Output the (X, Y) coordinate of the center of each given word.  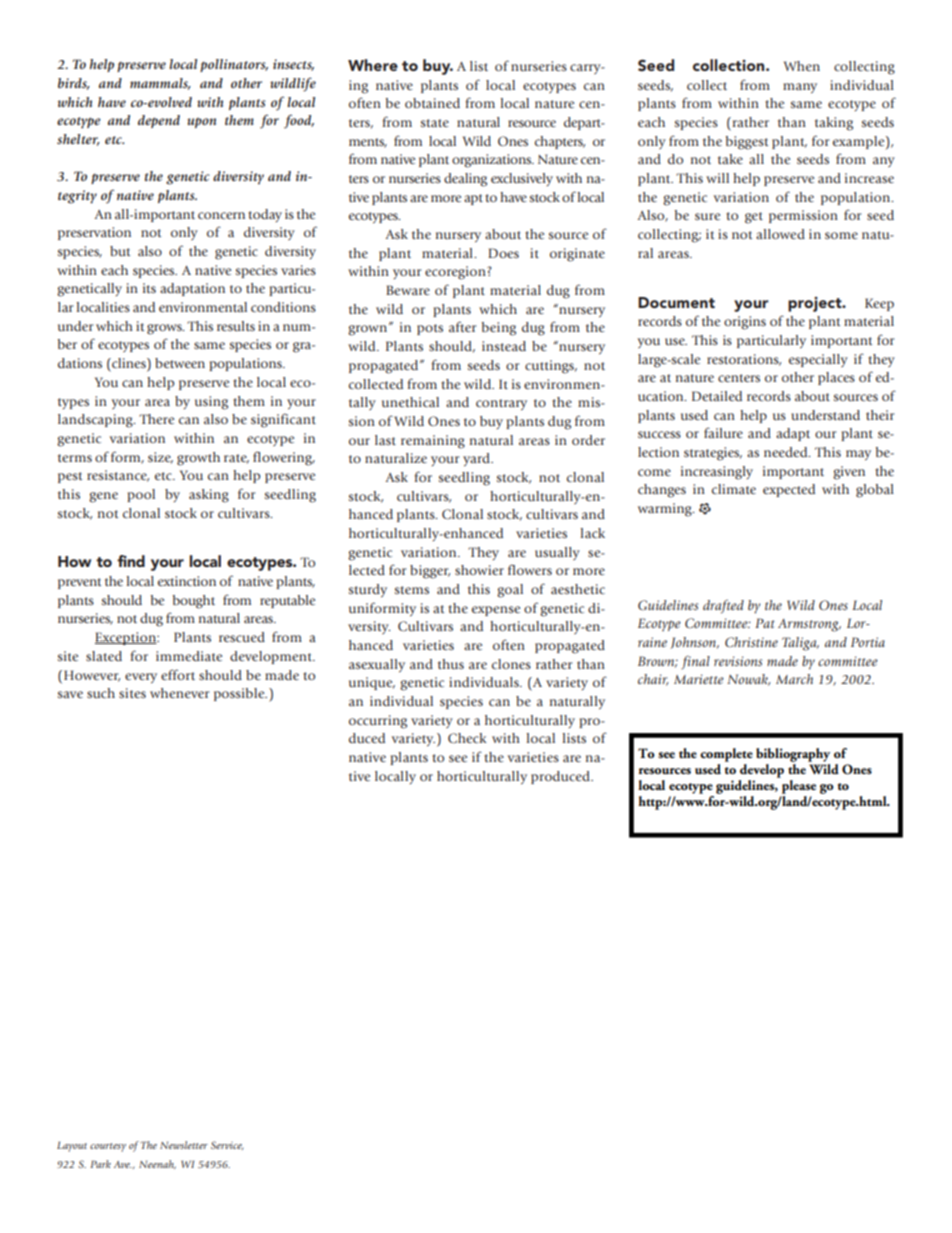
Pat (765, 623)
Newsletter (184, 1145)
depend (159, 121)
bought (194, 602)
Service (227, 1145)
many (800, 88)
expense (496, 611)
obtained (432, 103)
